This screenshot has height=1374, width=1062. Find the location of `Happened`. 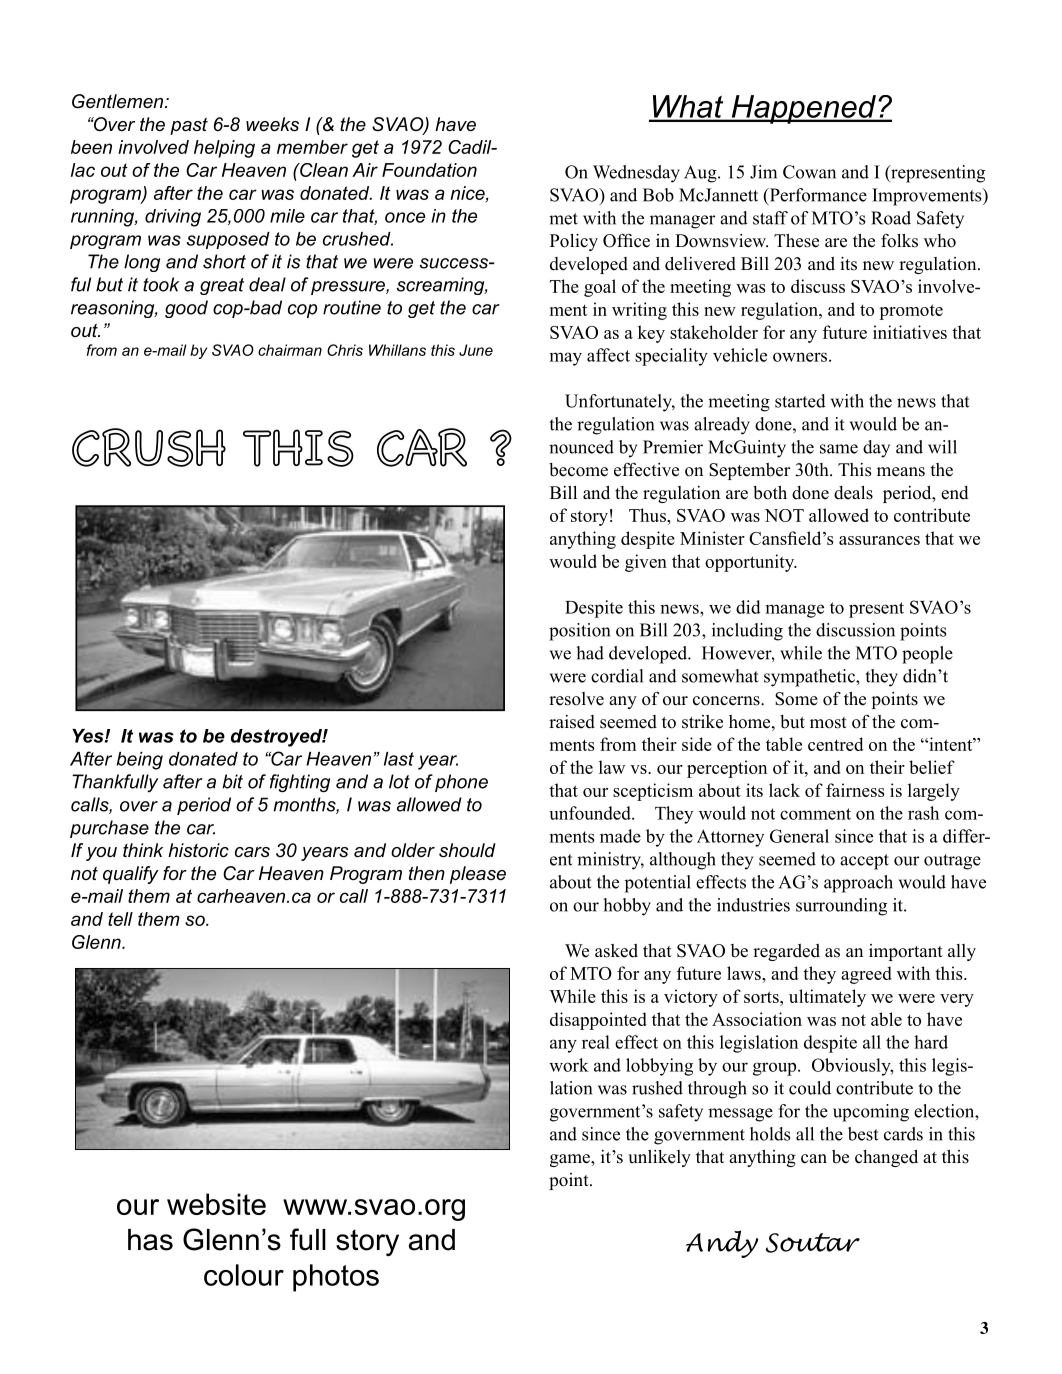

Happened is located at coordinates (803, 109).
